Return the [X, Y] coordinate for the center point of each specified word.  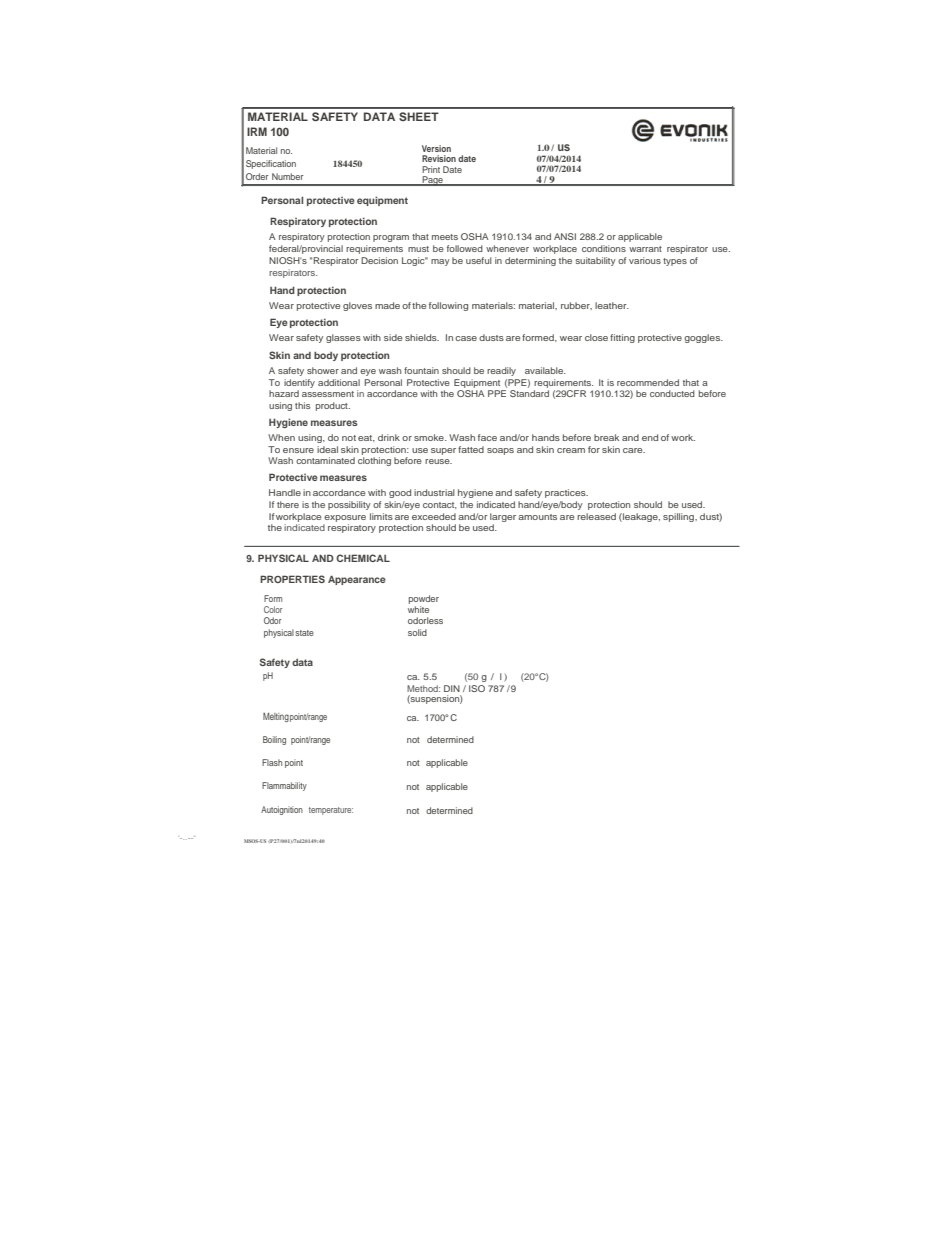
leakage [640, 517]
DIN [452, 688]
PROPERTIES [292, 579]
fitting [622, 338]
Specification [271, 164]
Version [436, 148]
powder [424, 599]
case [466, 338]
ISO [477, 688]
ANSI [565, 236]
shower [323, 370]
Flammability [284, 786]
